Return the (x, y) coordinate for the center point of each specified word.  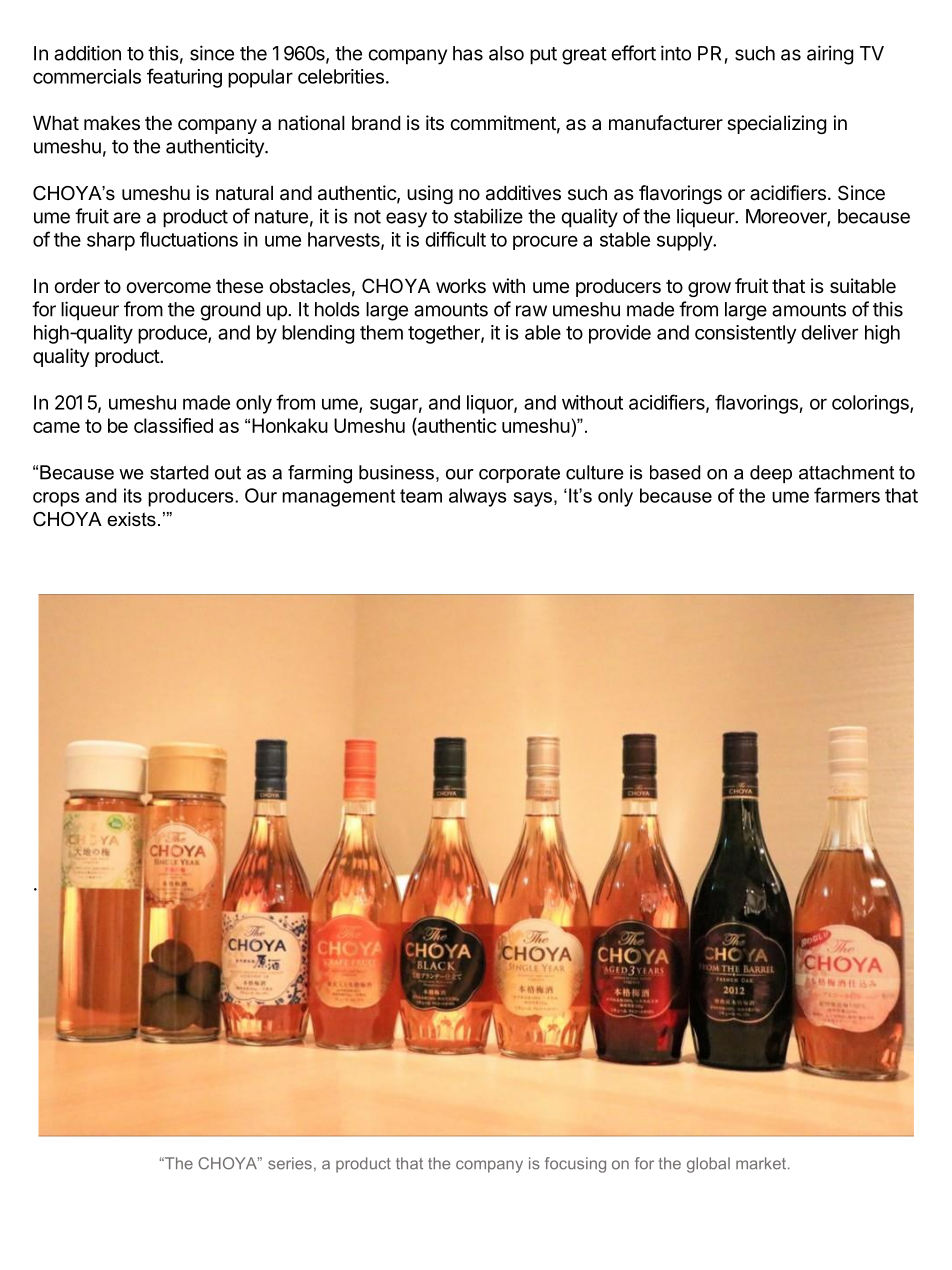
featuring (184, 78)
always (478, 497)
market (762, 1163)
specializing (776, 124)
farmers (847, 495)
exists (131, 519)
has (468, 53)
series (290, 1163)
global (708, 1165)
